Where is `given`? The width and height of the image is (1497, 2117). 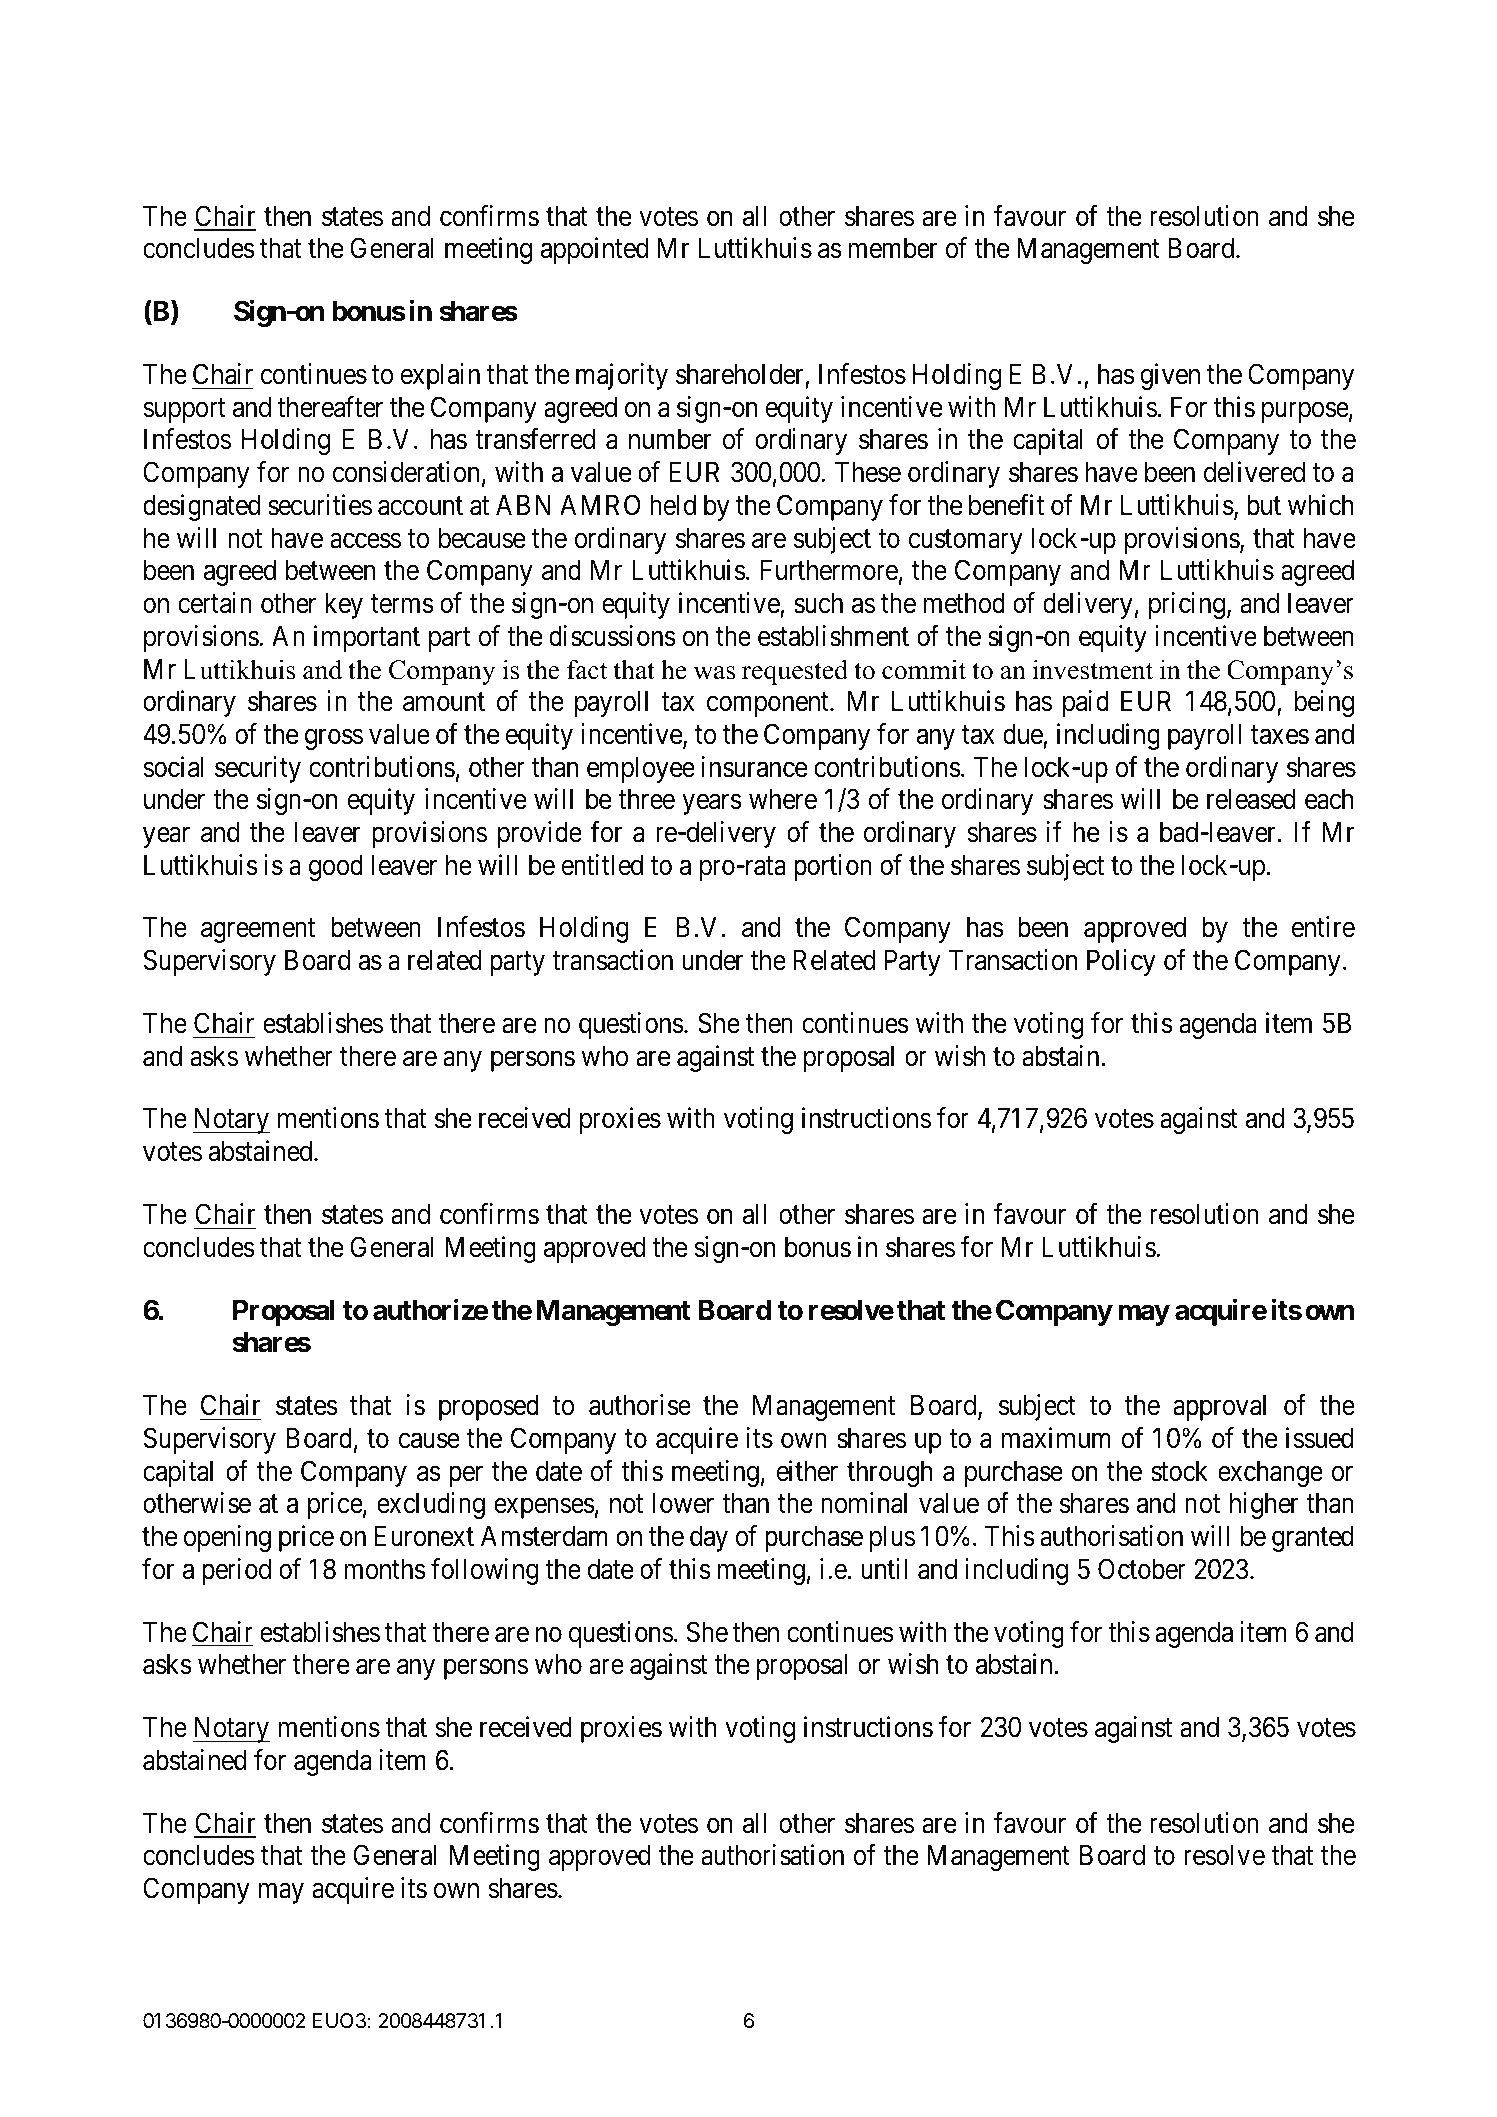
given is located at coordinates (1170, 376).
